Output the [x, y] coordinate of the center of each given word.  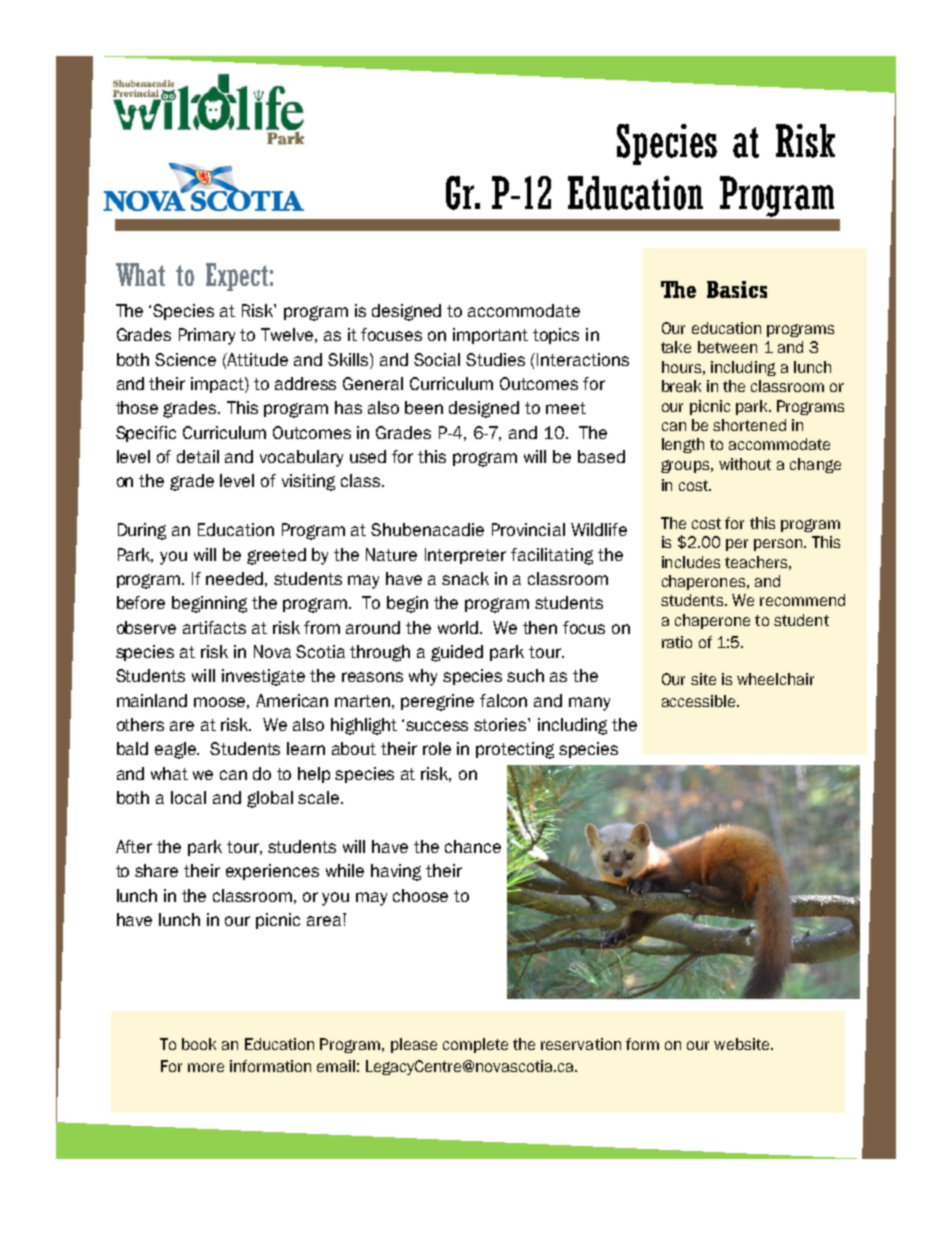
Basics [737, 289]
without [745, 464]
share [156, 870]
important [490, 336]
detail [198, 456]
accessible [700, 701]
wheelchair [775, 679]
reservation [581, 1044]
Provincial [528, 529]
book [199, 1044]
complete [475, 1045]
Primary [207, 336]
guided [457, 653]
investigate [263, 677]
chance [473, 846]
